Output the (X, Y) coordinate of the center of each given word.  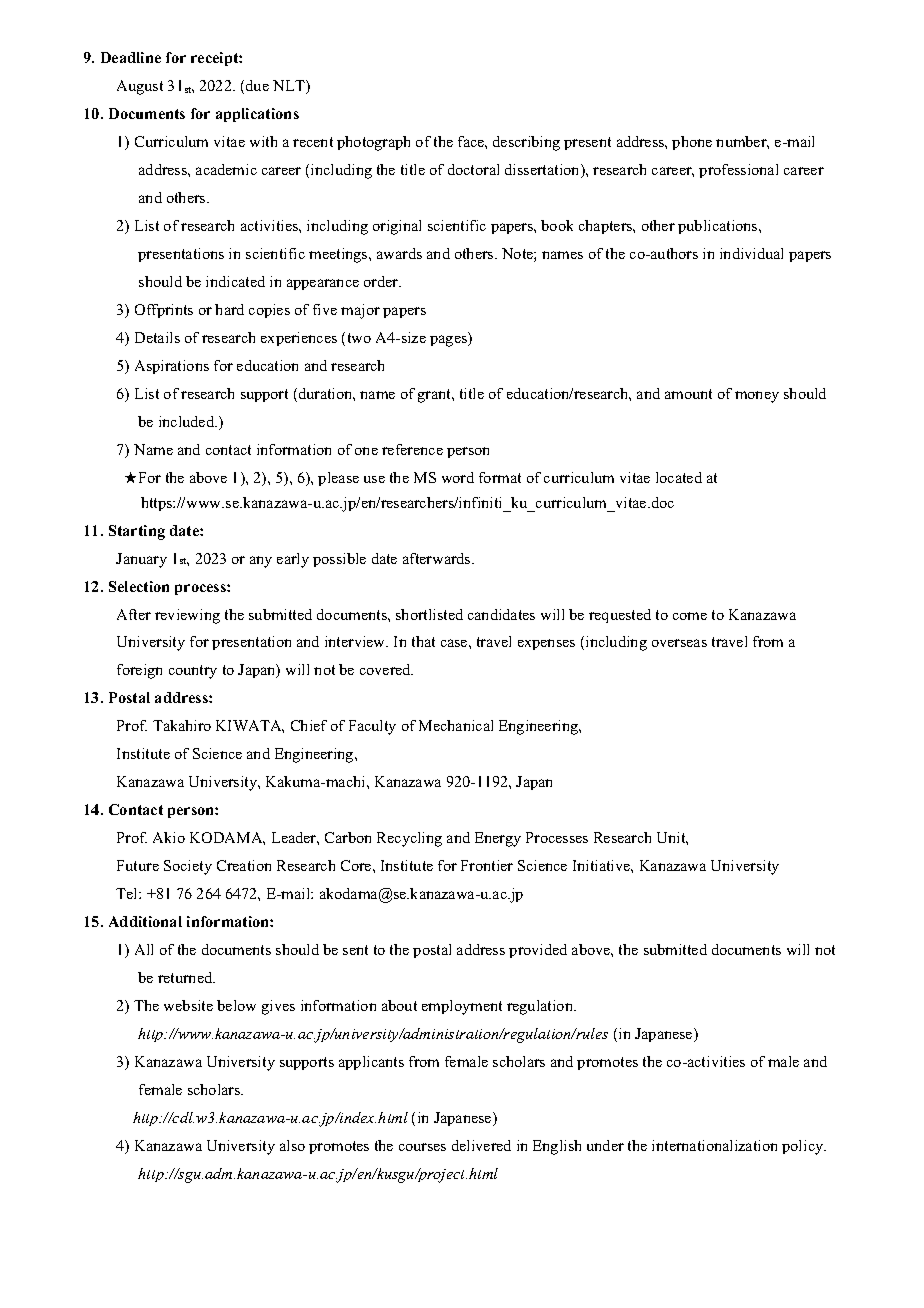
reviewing (187, 616)
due (257, 85)
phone (692, 143)
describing (526, 143)
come (690, 616)
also (292, 1145)
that (423, 641)
